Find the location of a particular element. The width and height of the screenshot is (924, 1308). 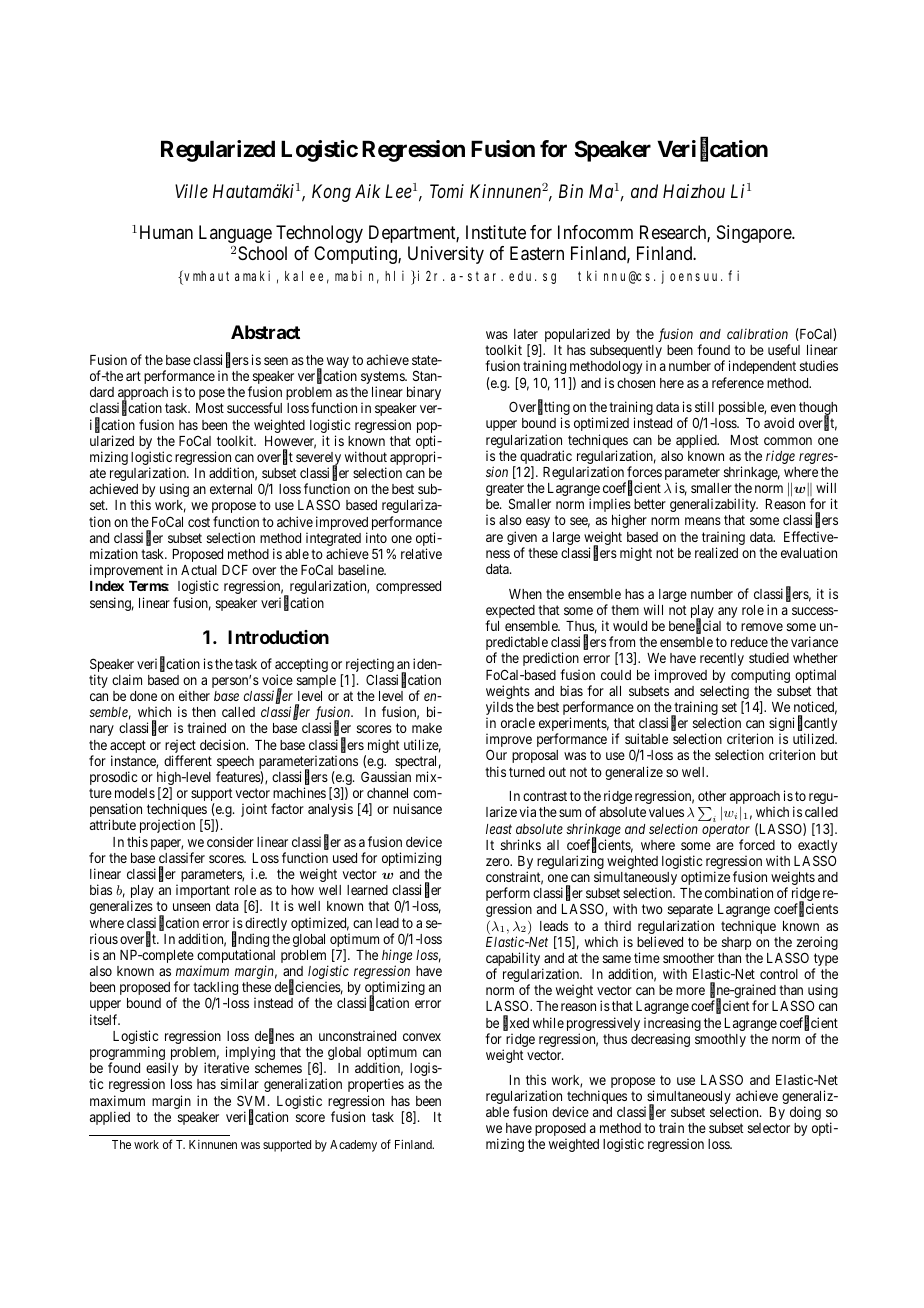

paper is located at coordinates (167, 844).
